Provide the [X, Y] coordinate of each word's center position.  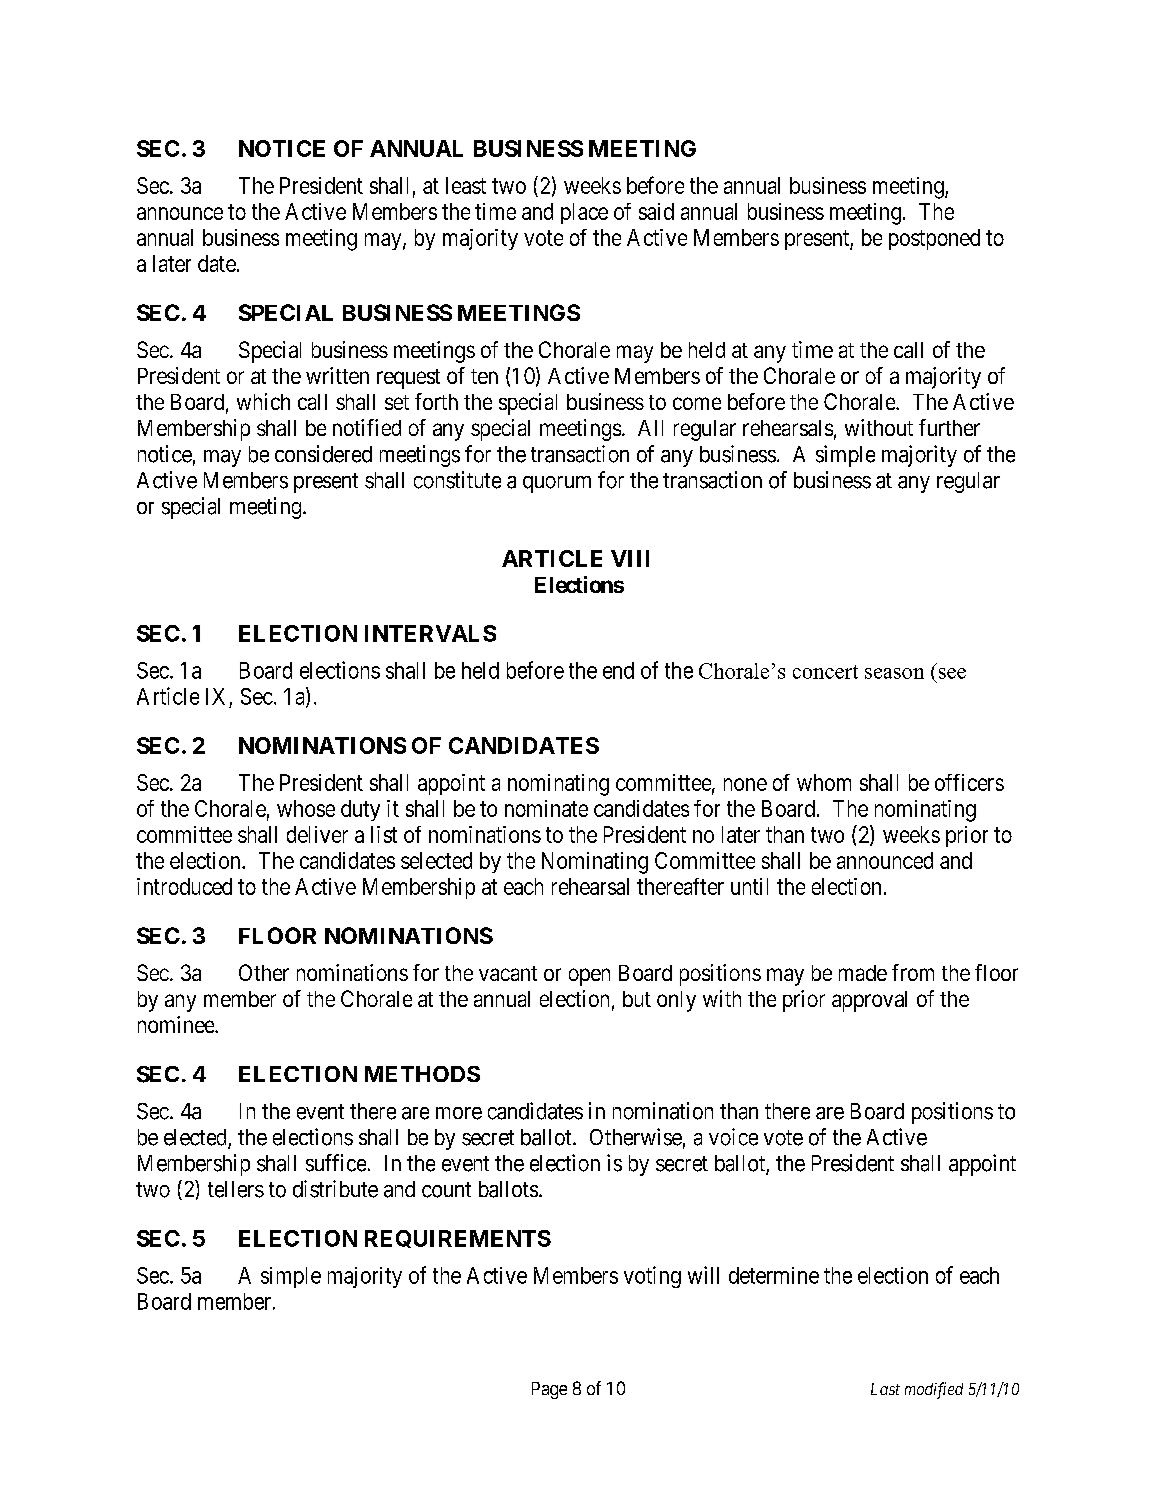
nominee [177, 1024]
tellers [236, 1189]
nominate [546, 808]
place [584, 213]
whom [824, 782]
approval [869, 1001]
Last [885, 1389]
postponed [934, 239]
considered [323, 454]
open [589, 977]
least [466, 185]
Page [549, 1390]
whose [306, 808]
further [949, 427]
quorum [557, 484]
